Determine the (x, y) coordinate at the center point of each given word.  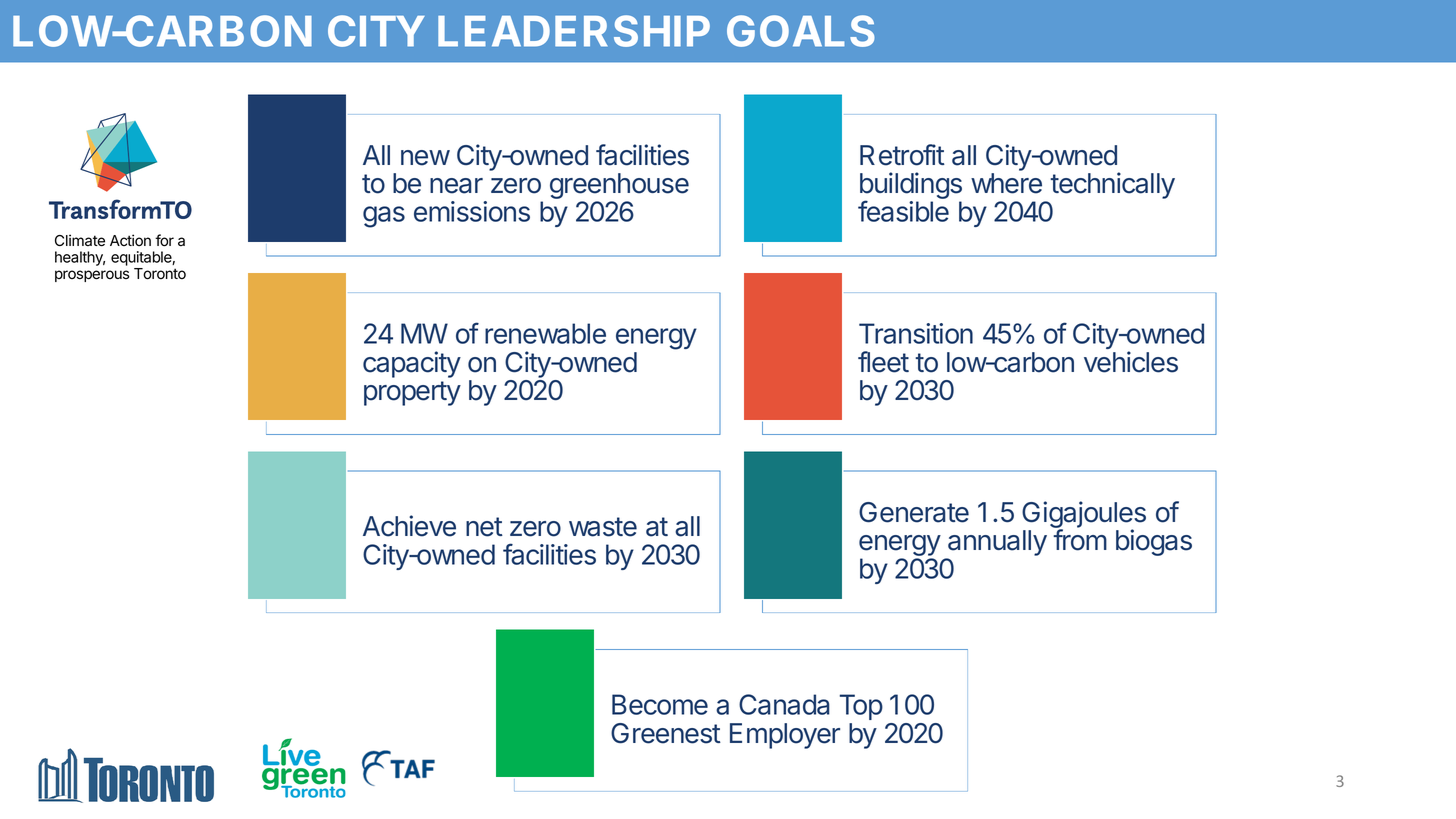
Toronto (160, 274)
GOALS (801, 31)
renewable (545, 333)
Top (861, 707)
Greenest (666, 733)
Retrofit (902, 155)
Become (660, 704)
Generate (914, 512)
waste (603, 527)
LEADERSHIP (574, 31)
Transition (916, 333)
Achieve (409, 526)
